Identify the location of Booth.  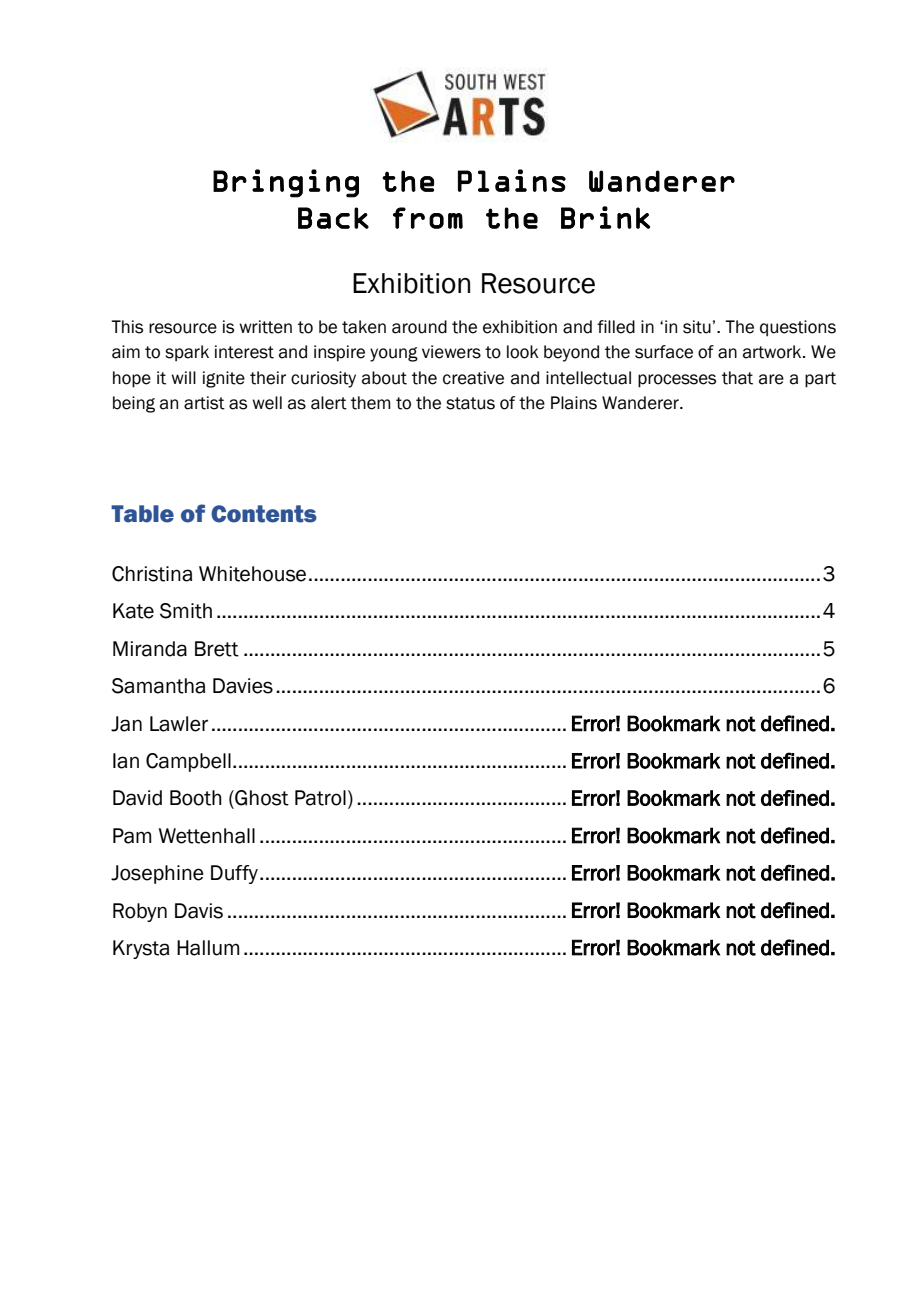
(196, 798).
